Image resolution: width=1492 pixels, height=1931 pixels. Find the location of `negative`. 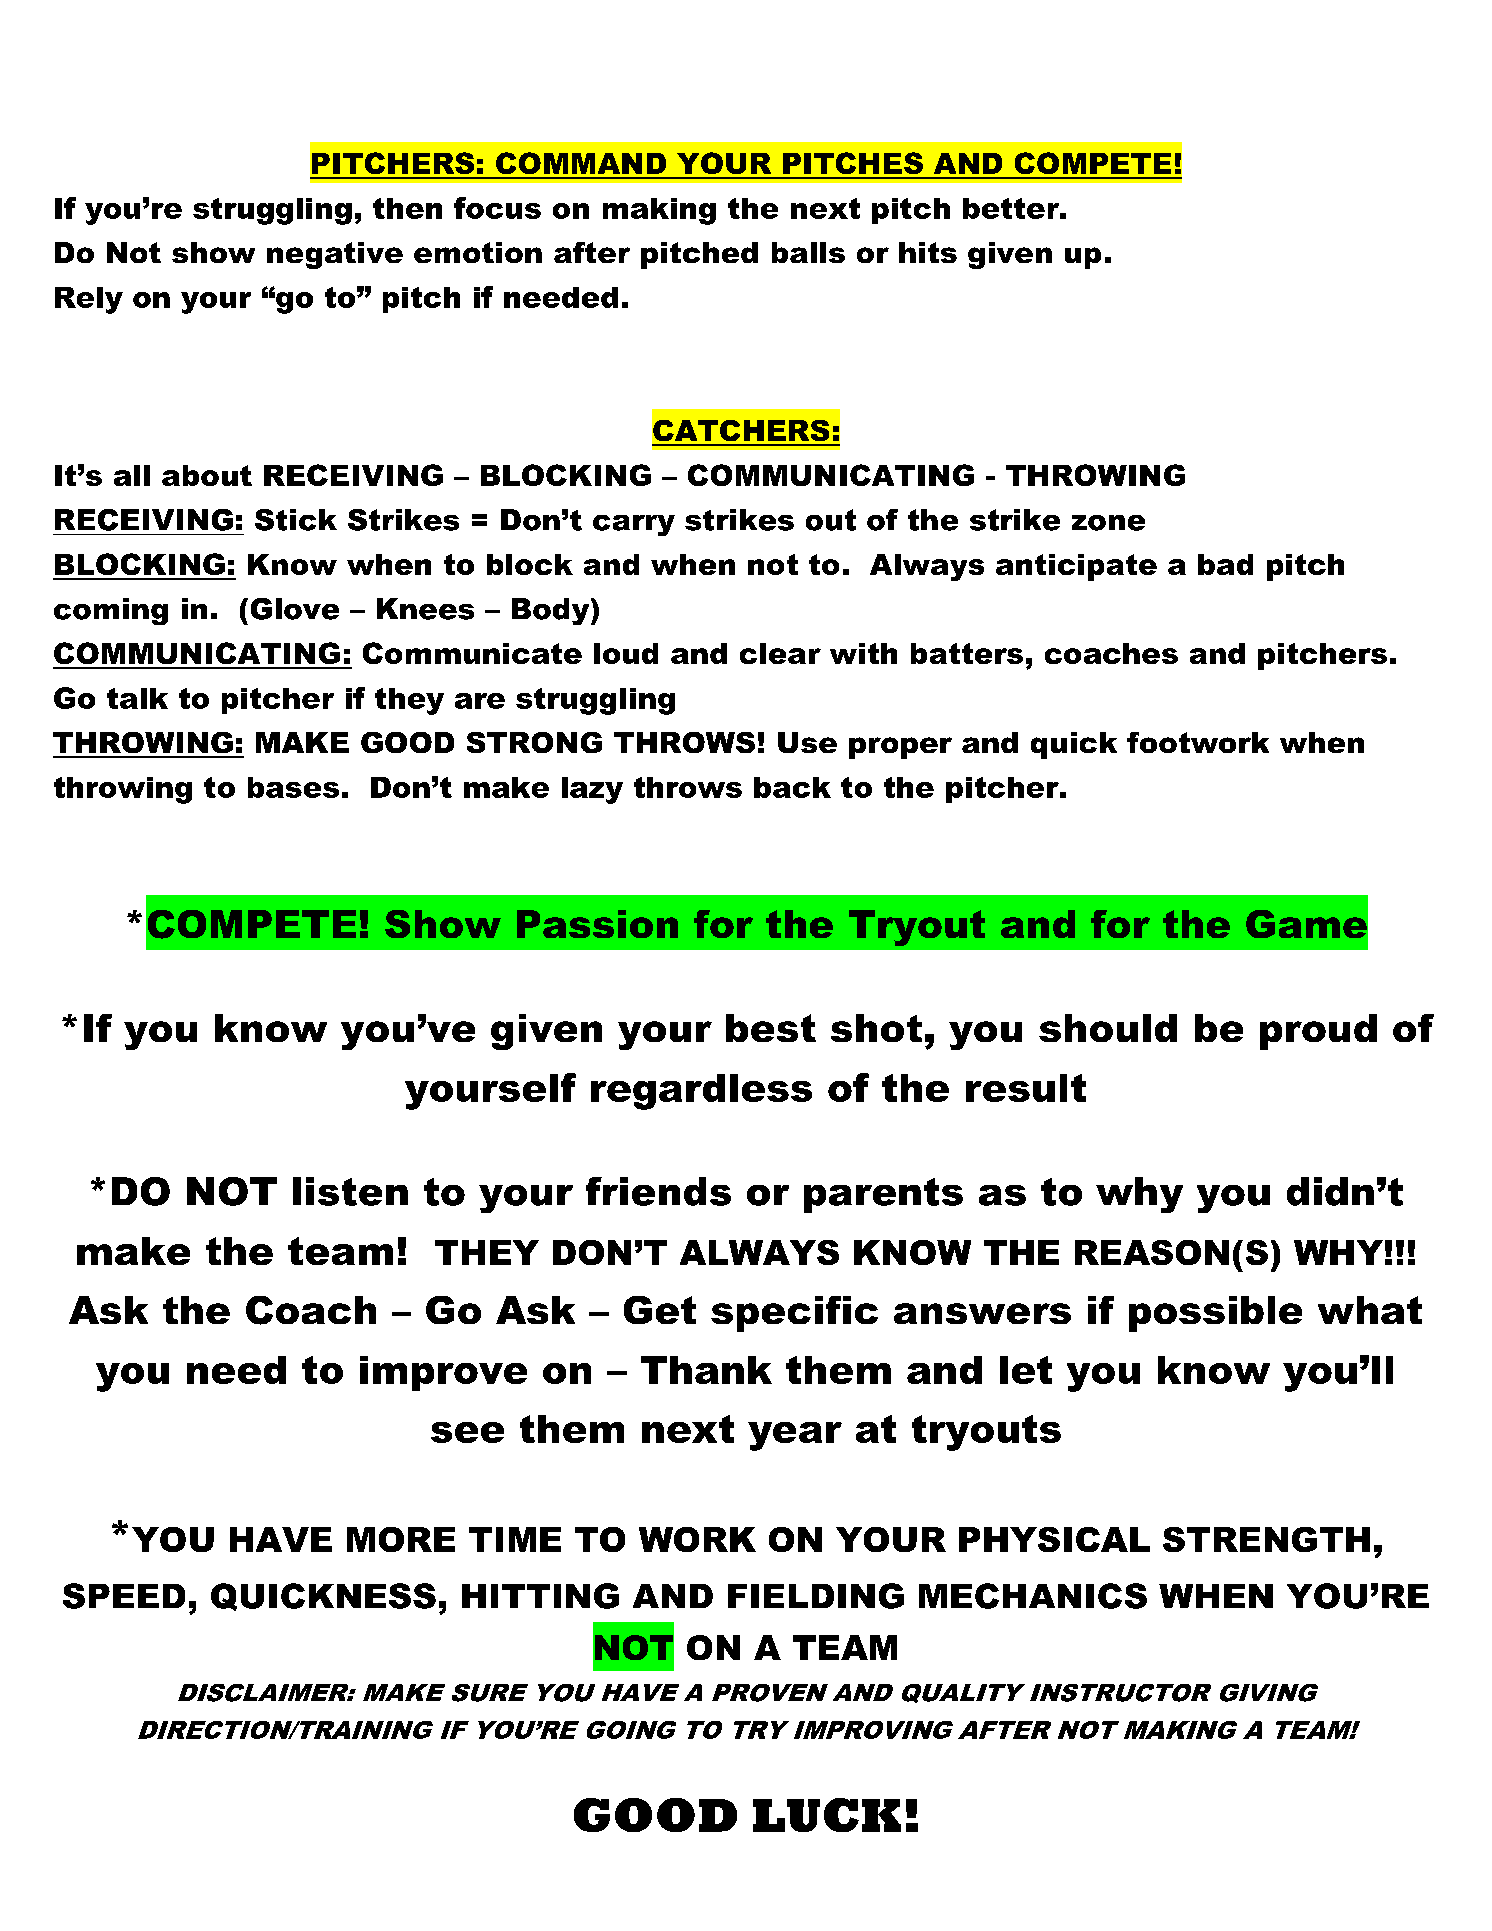

negative is located at coordinates (335, 255).
